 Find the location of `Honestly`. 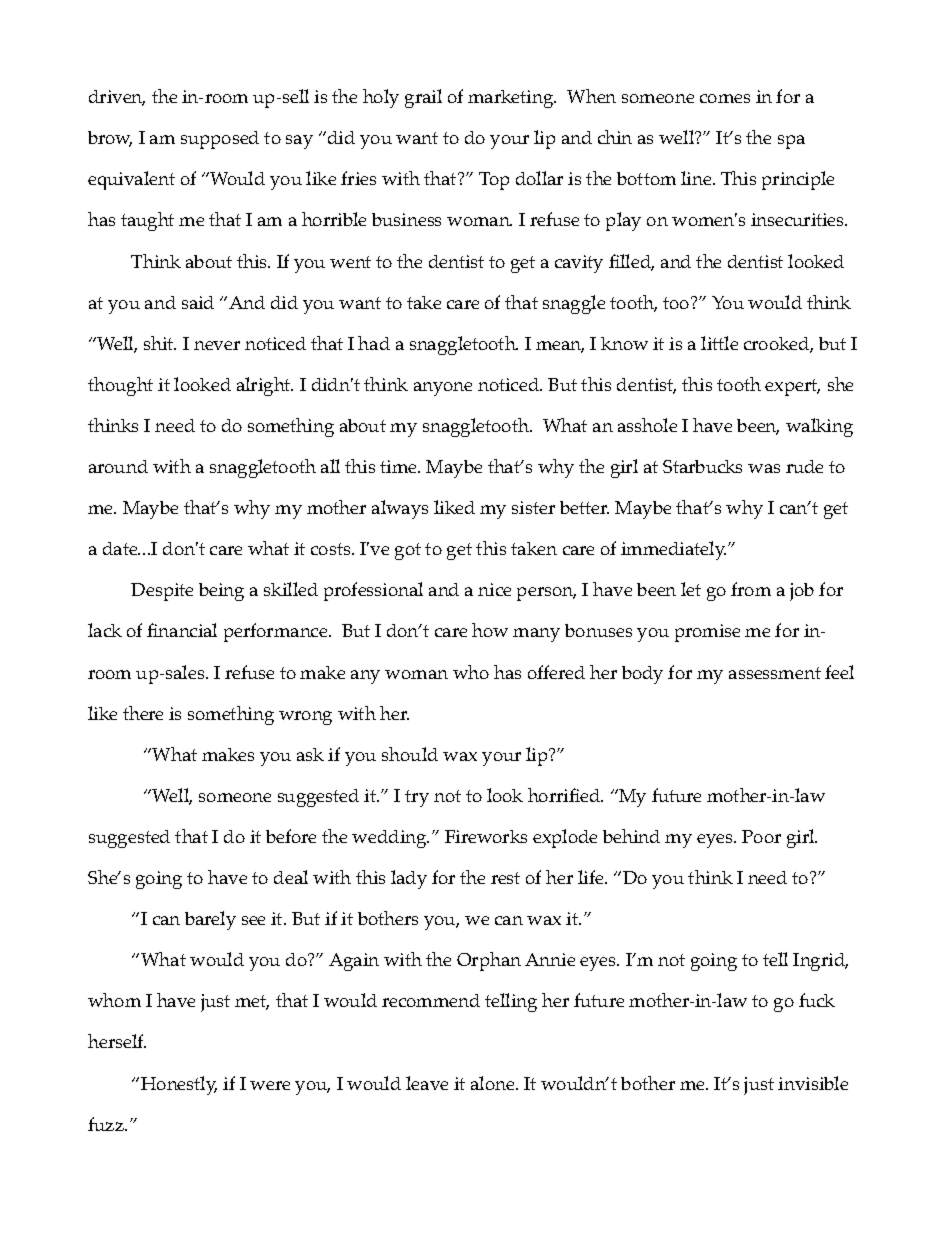

Honestly is located at coordinates (179, 1085).
